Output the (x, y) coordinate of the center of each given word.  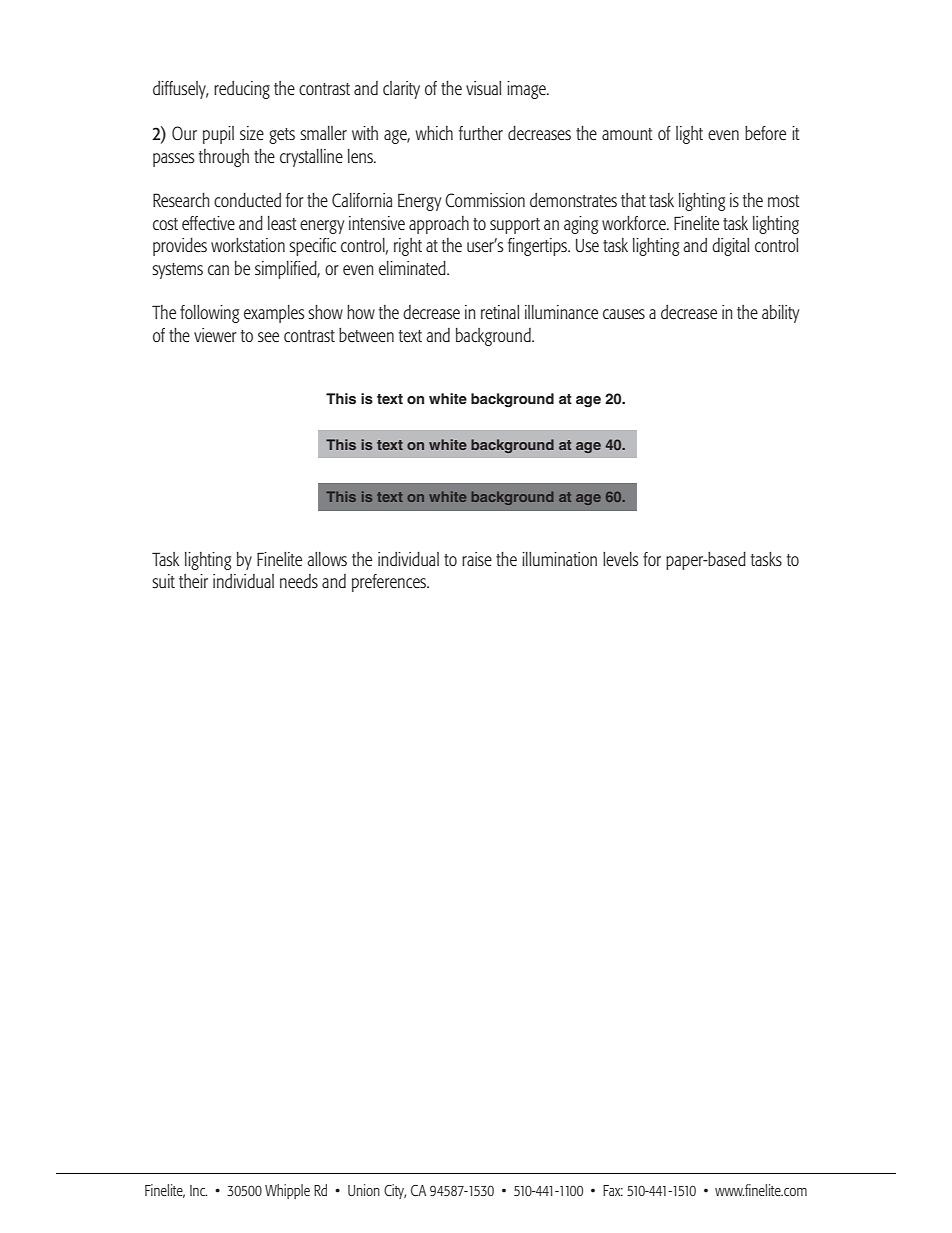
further (481, 133)
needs (299, 581)
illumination (559, 559)
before (765, 133)
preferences (390, 583)
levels (621, 559)
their (193, 581)
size (252, 133)
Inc (198, 1190)
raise (477, 559)
